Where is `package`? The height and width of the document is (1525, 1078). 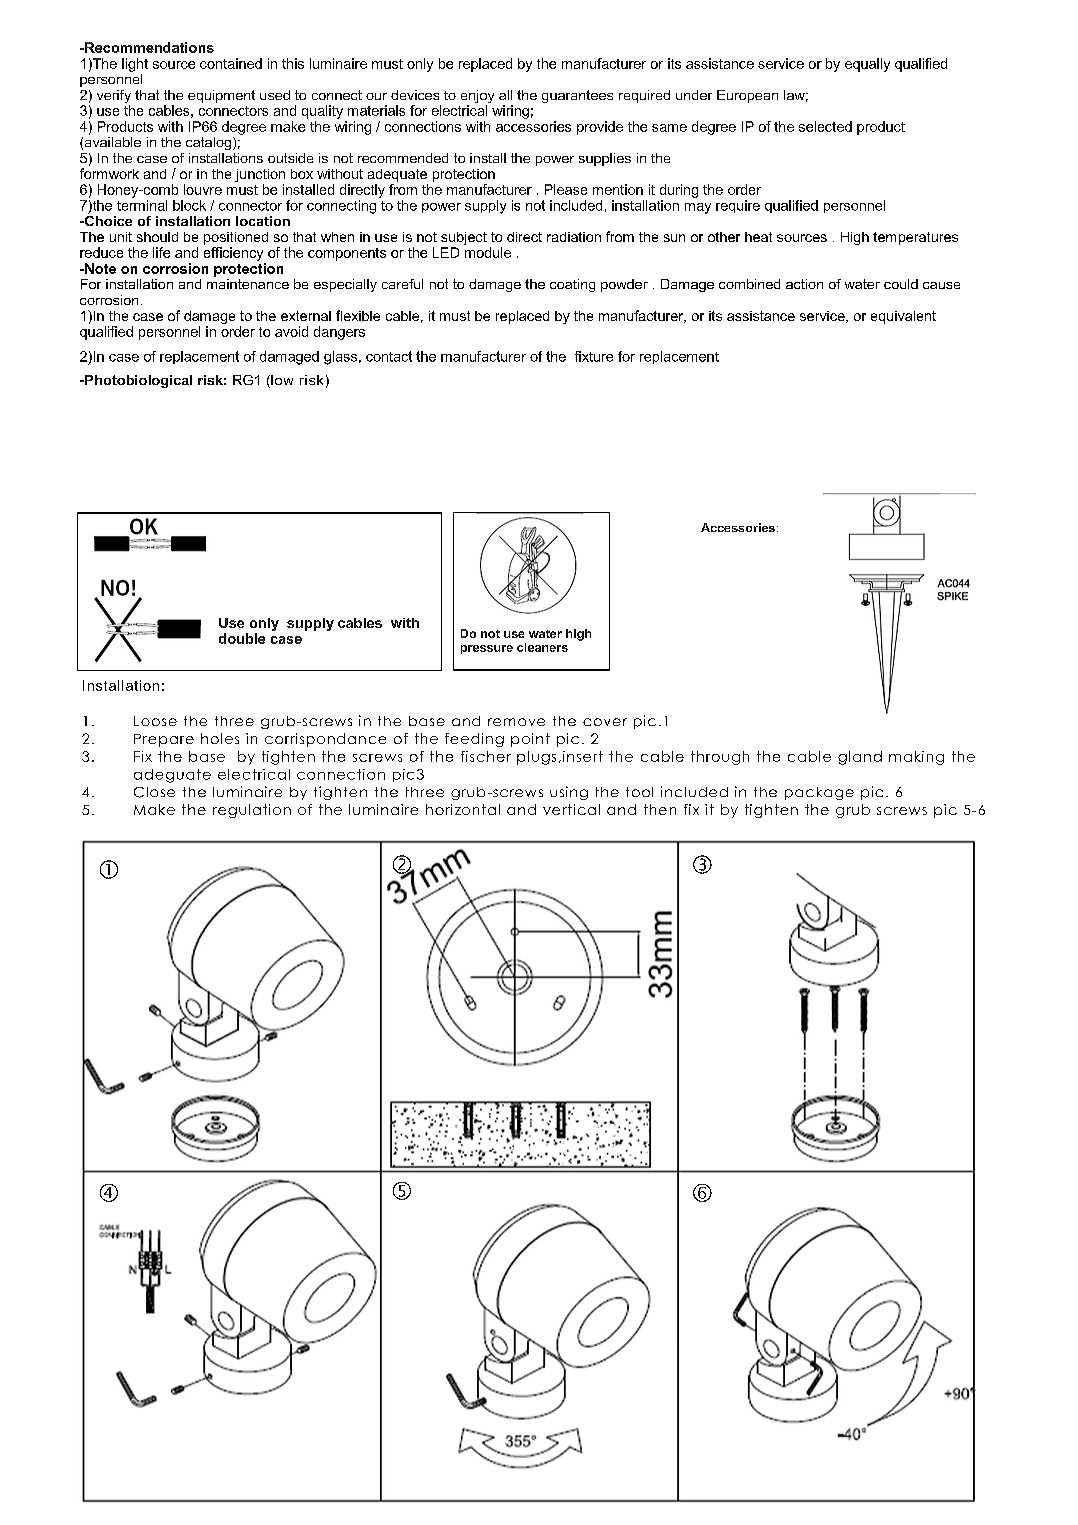 package is located at coordinates (819, 793).
